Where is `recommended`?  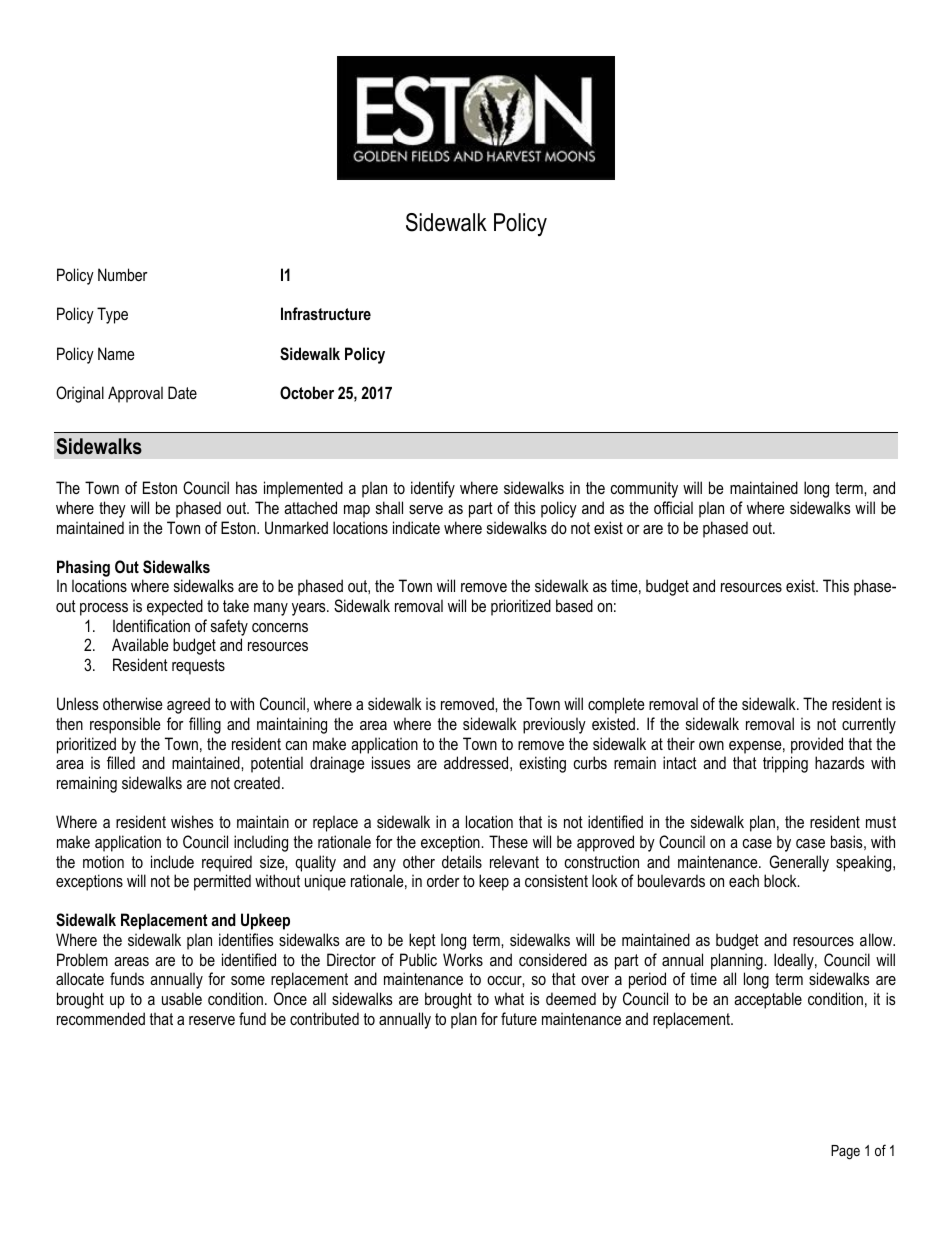
recommended is located at coordinates (101, 1018).
